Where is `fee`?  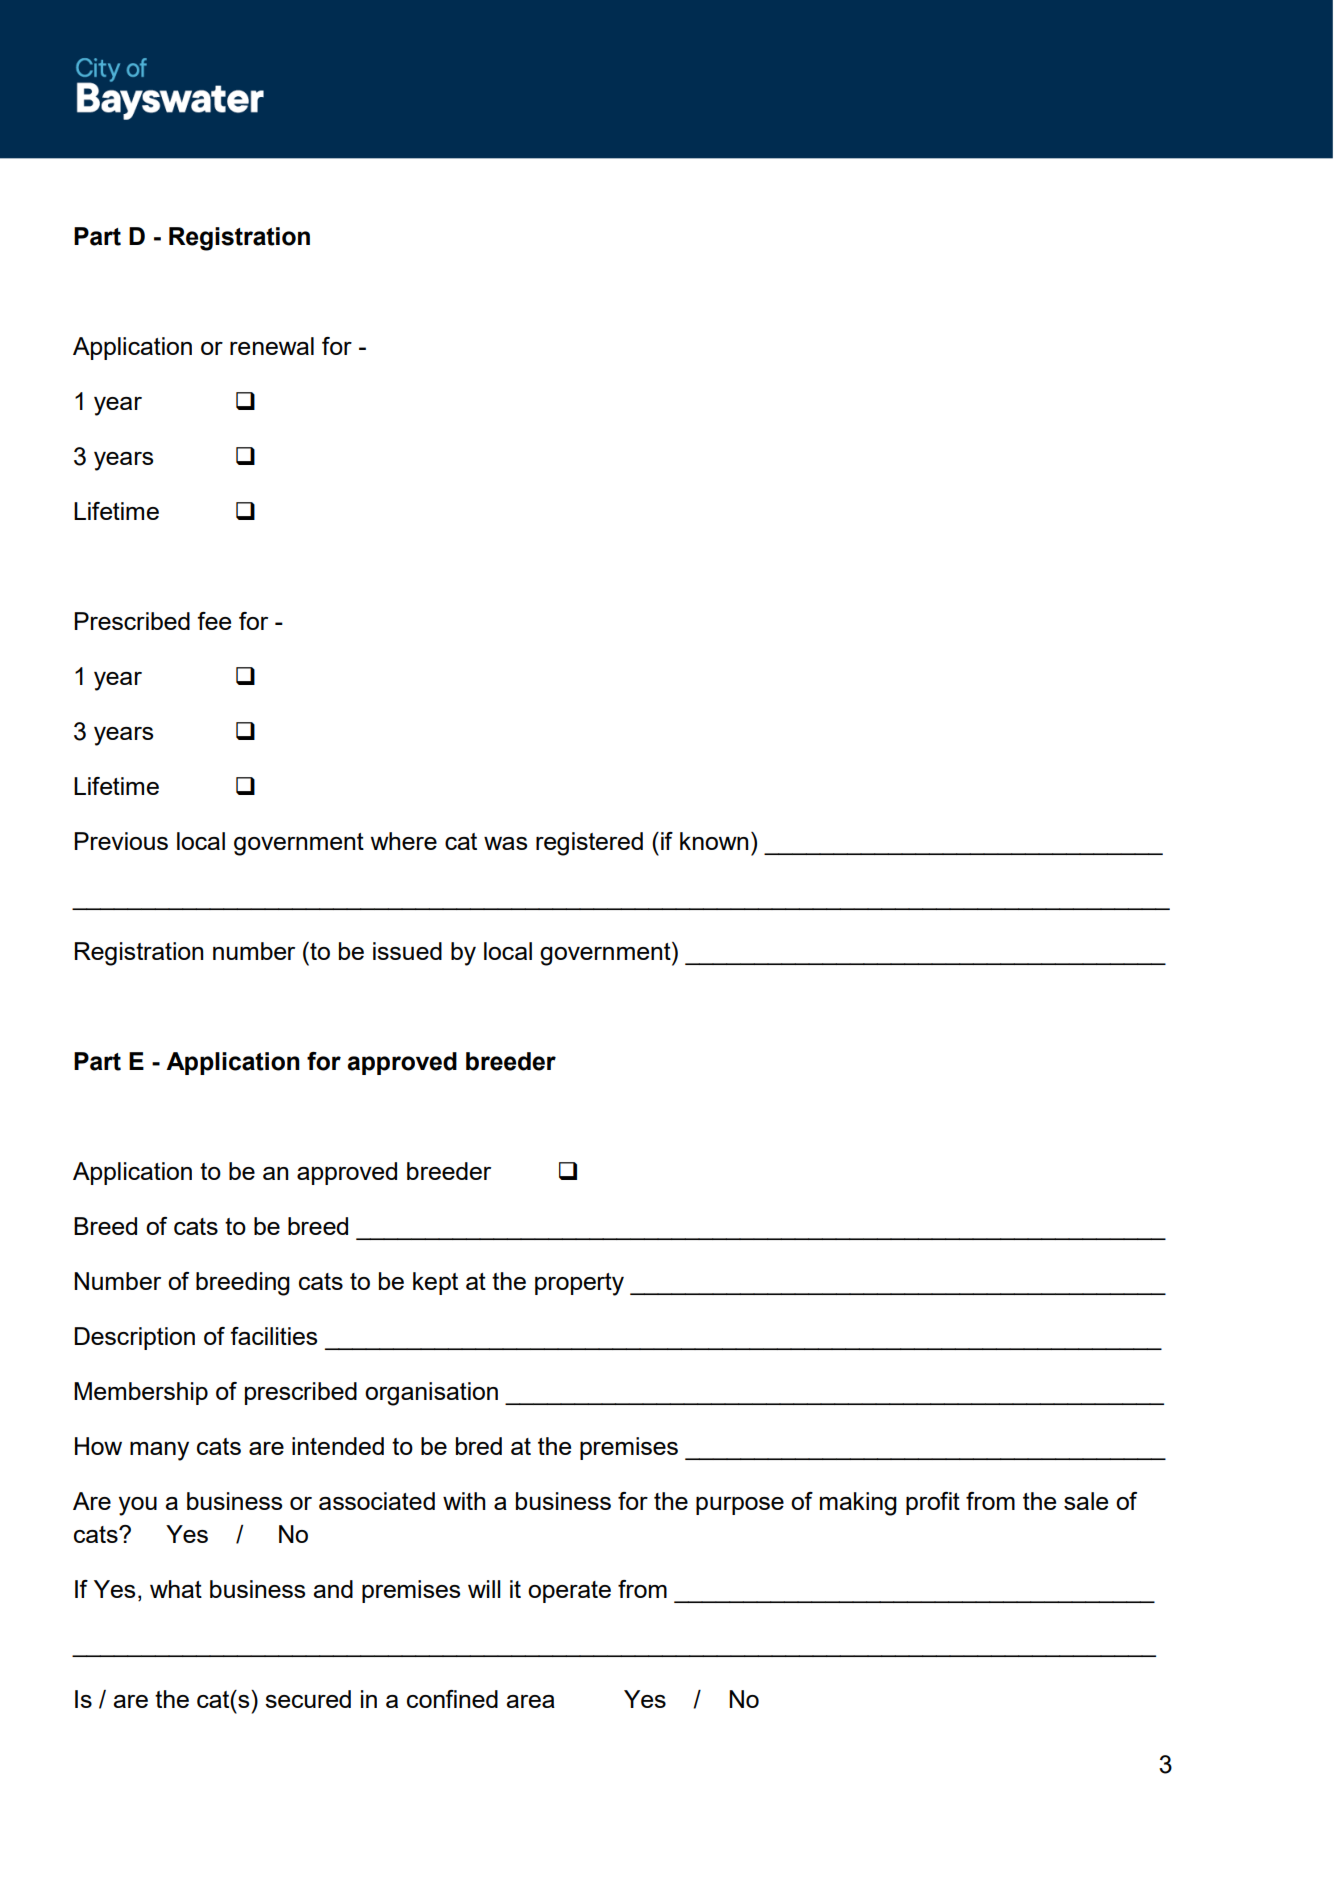
fee is located at coordinates (214, 621).
